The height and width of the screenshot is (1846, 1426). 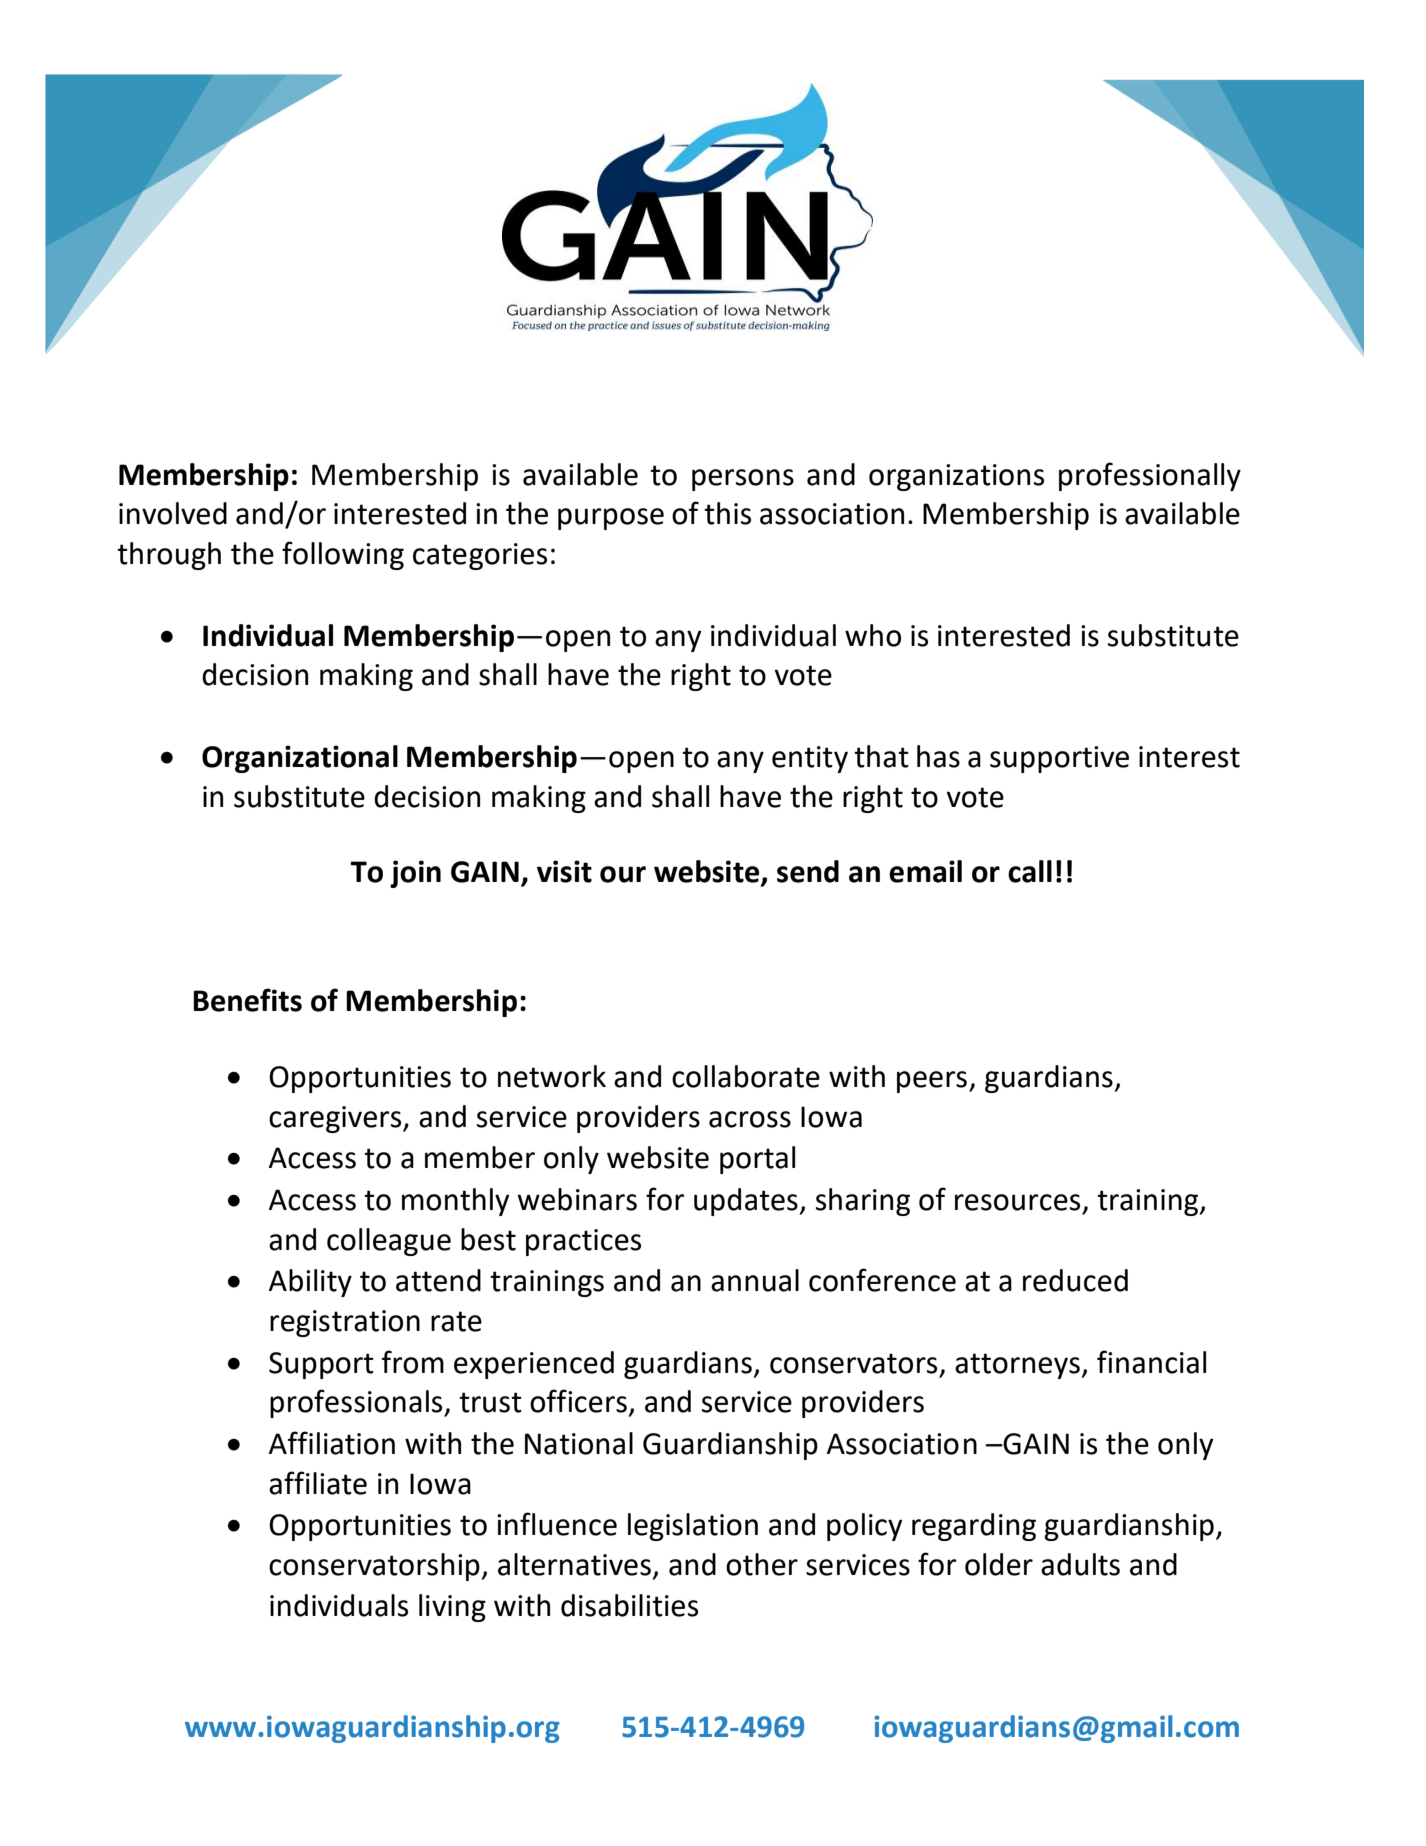 What do you see at coordinates (629, 1605) in the screenshot?
I see `disabilities` at bounding box center [629, 1605].
